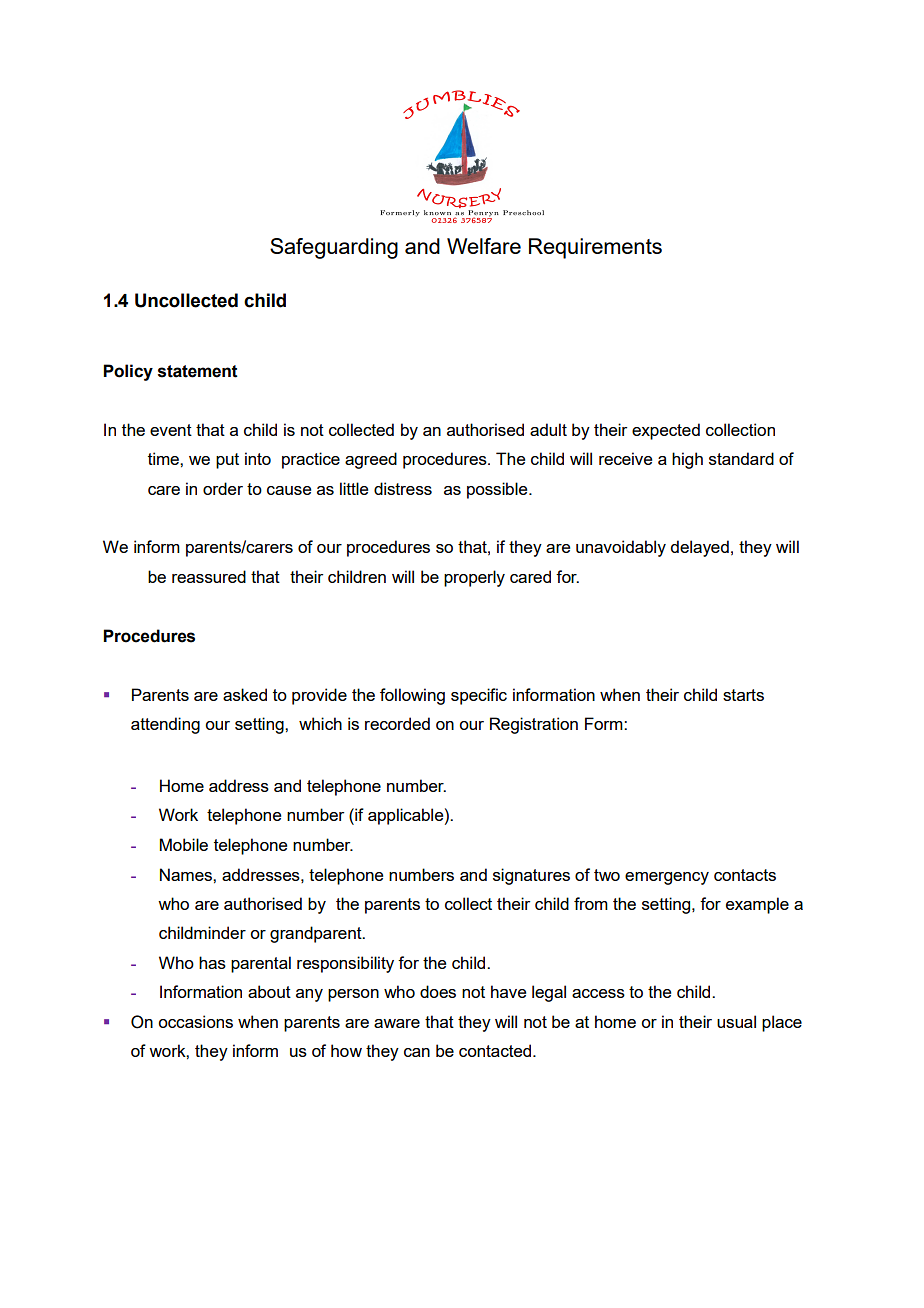  What do you see at coordinates (745, 875) in the page?
I see `contacts` at bounding box center [745, 875].
